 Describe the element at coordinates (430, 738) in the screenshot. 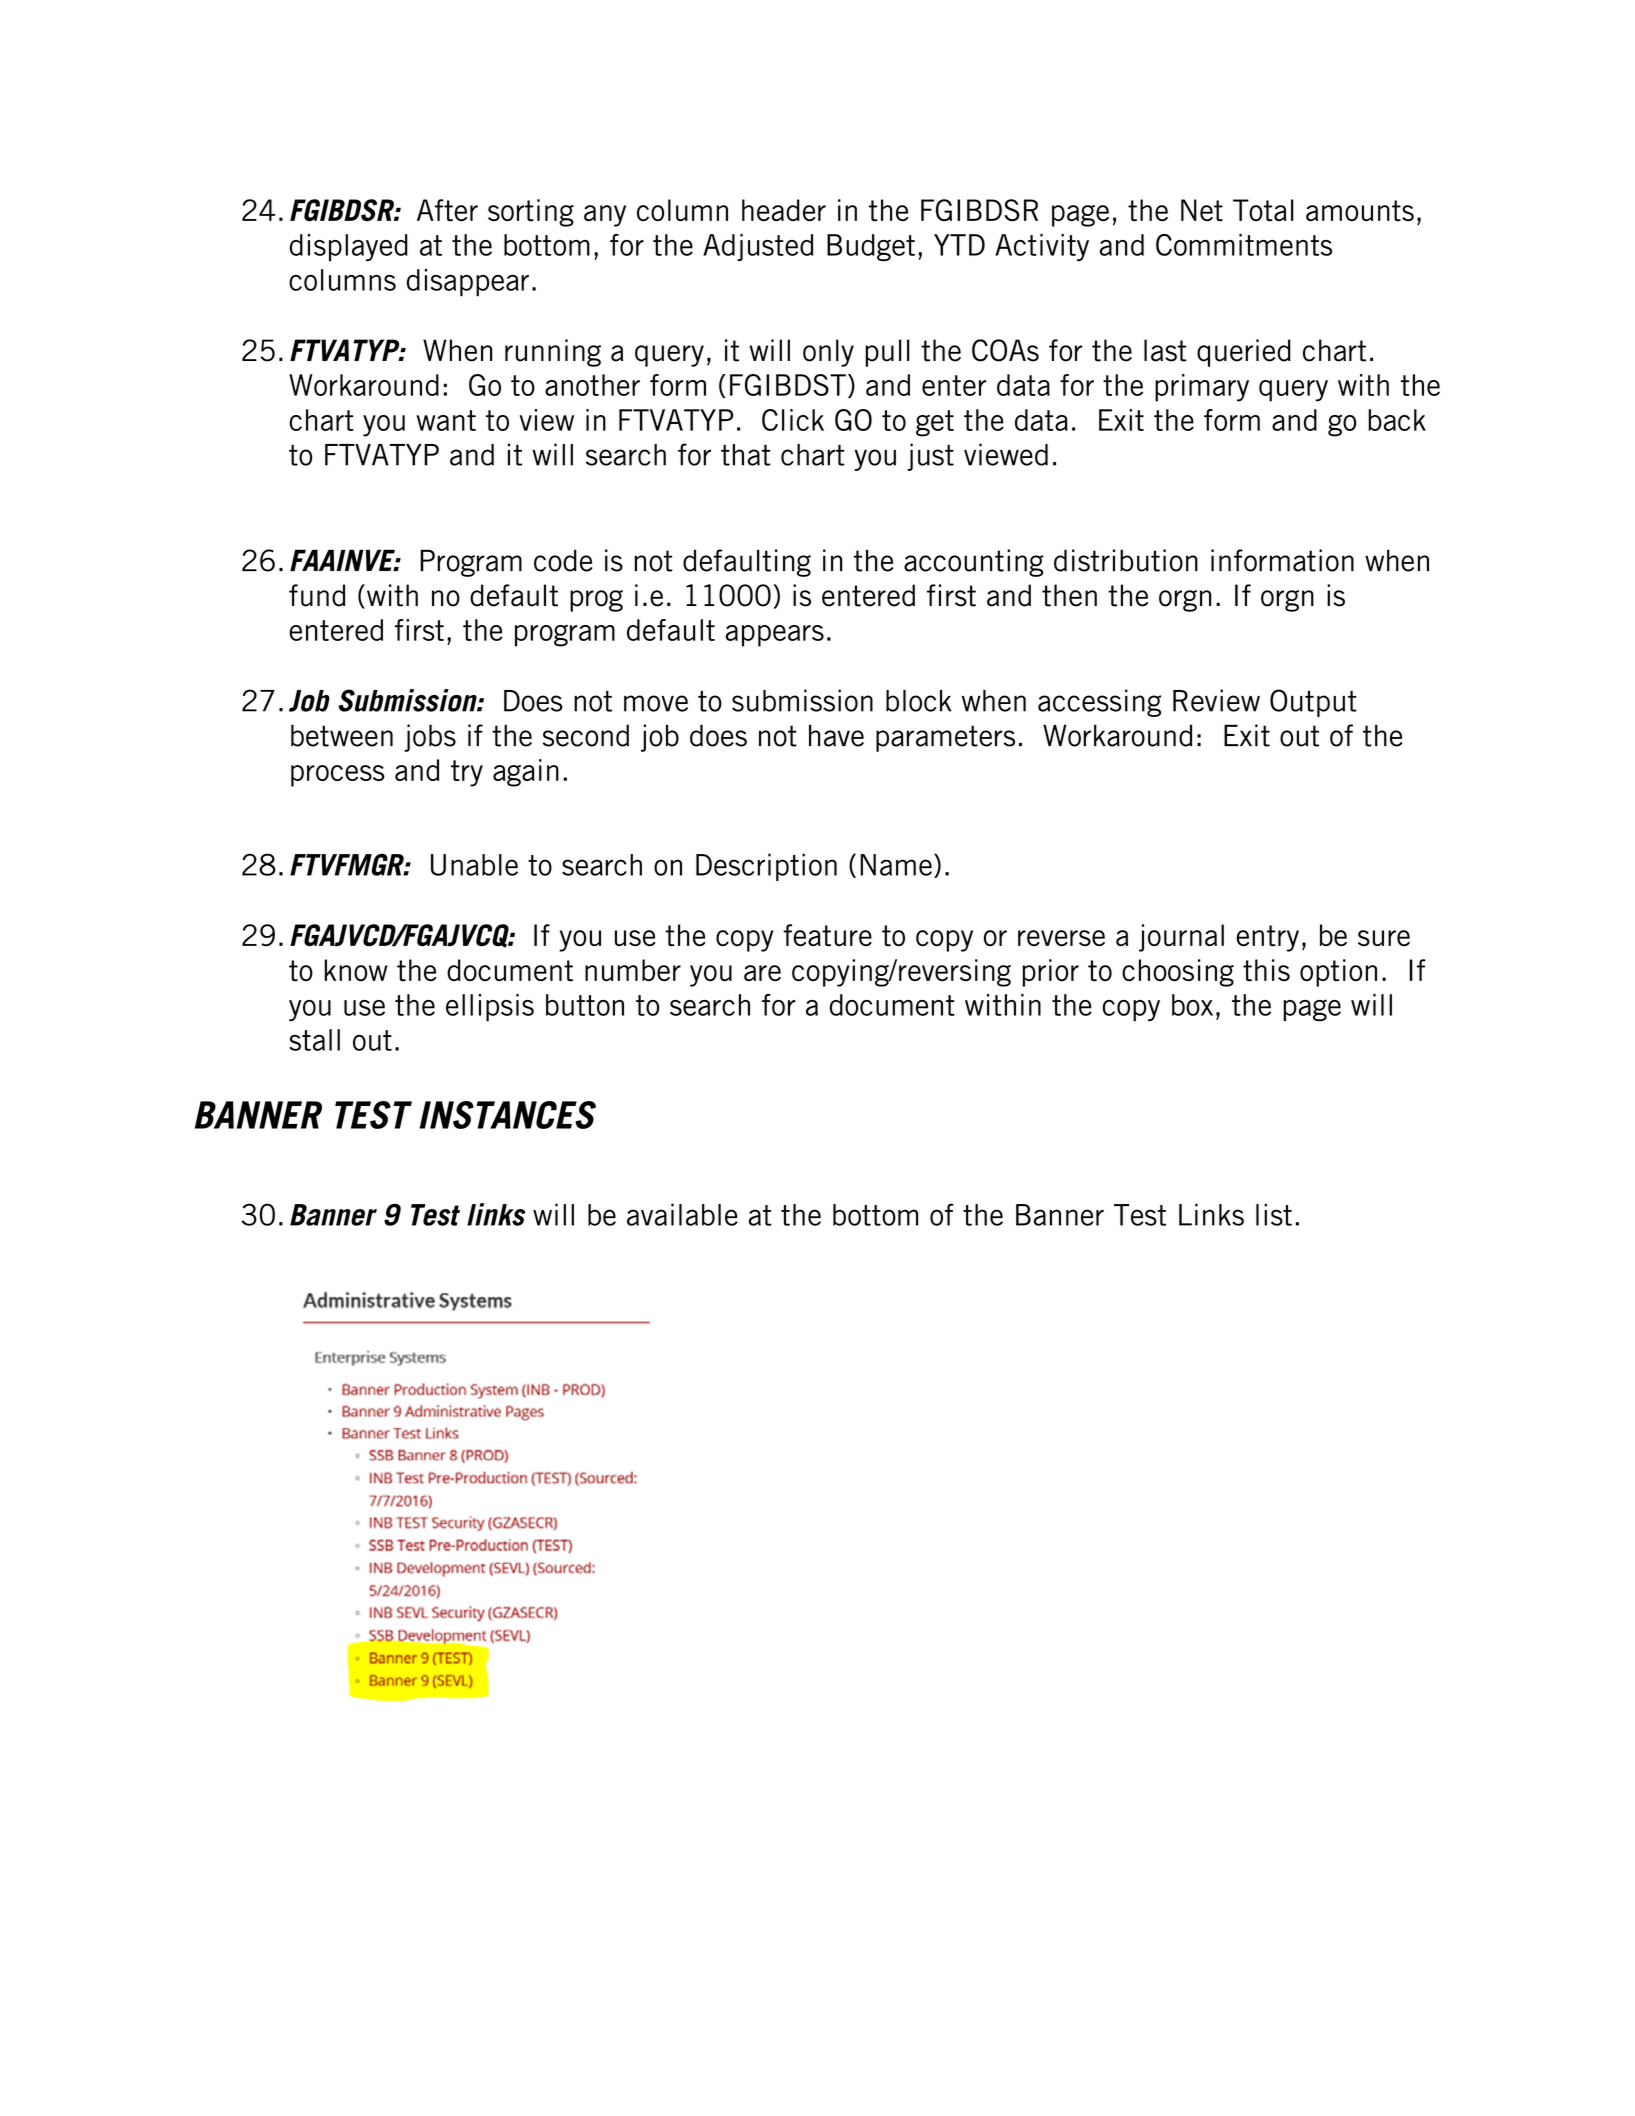

I see `jobs` at that location.
